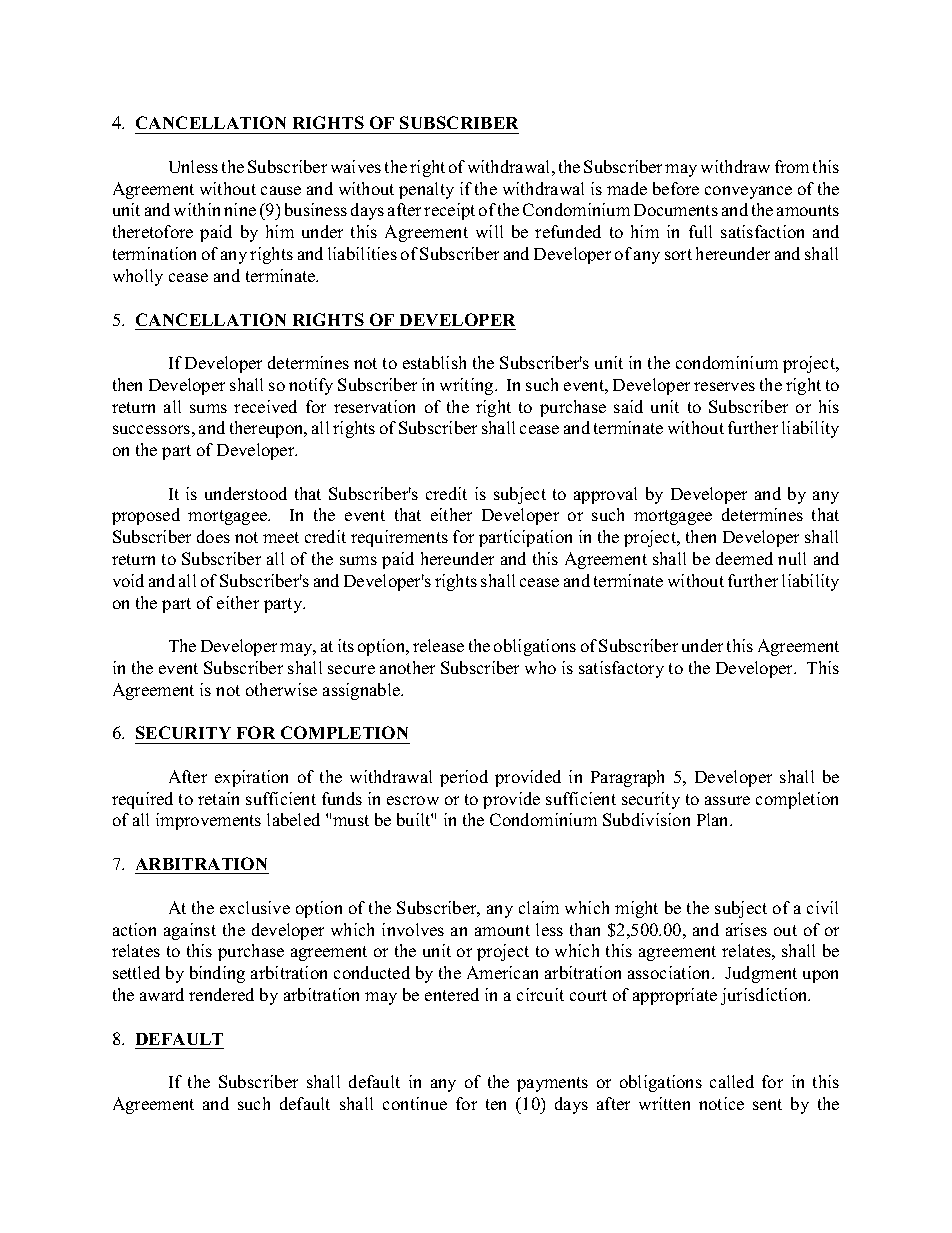 The image size is (952, 1233). I want to click on assure, so click(727, 800).
